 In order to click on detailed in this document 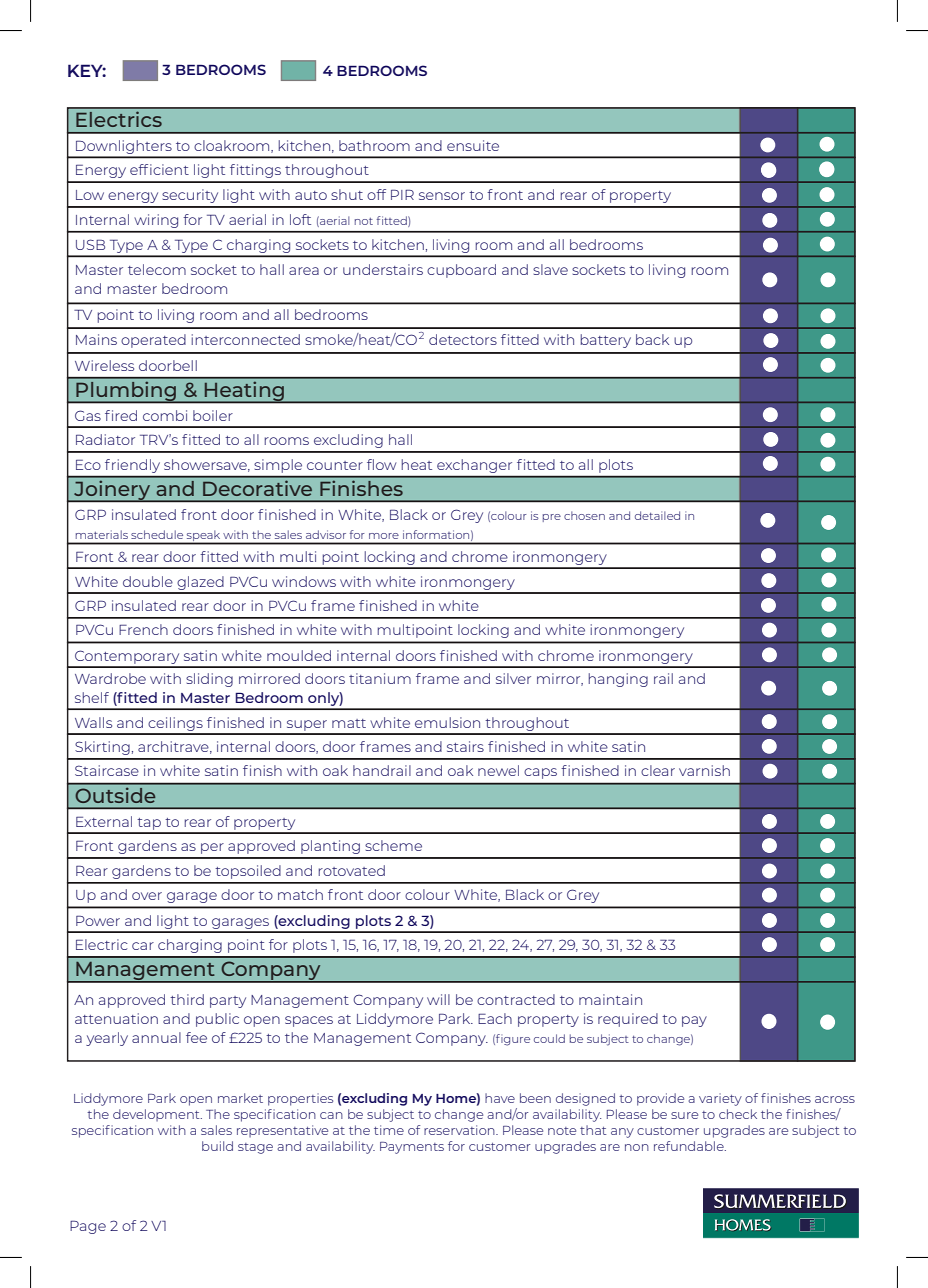, I will do `click(657, 515)`.
